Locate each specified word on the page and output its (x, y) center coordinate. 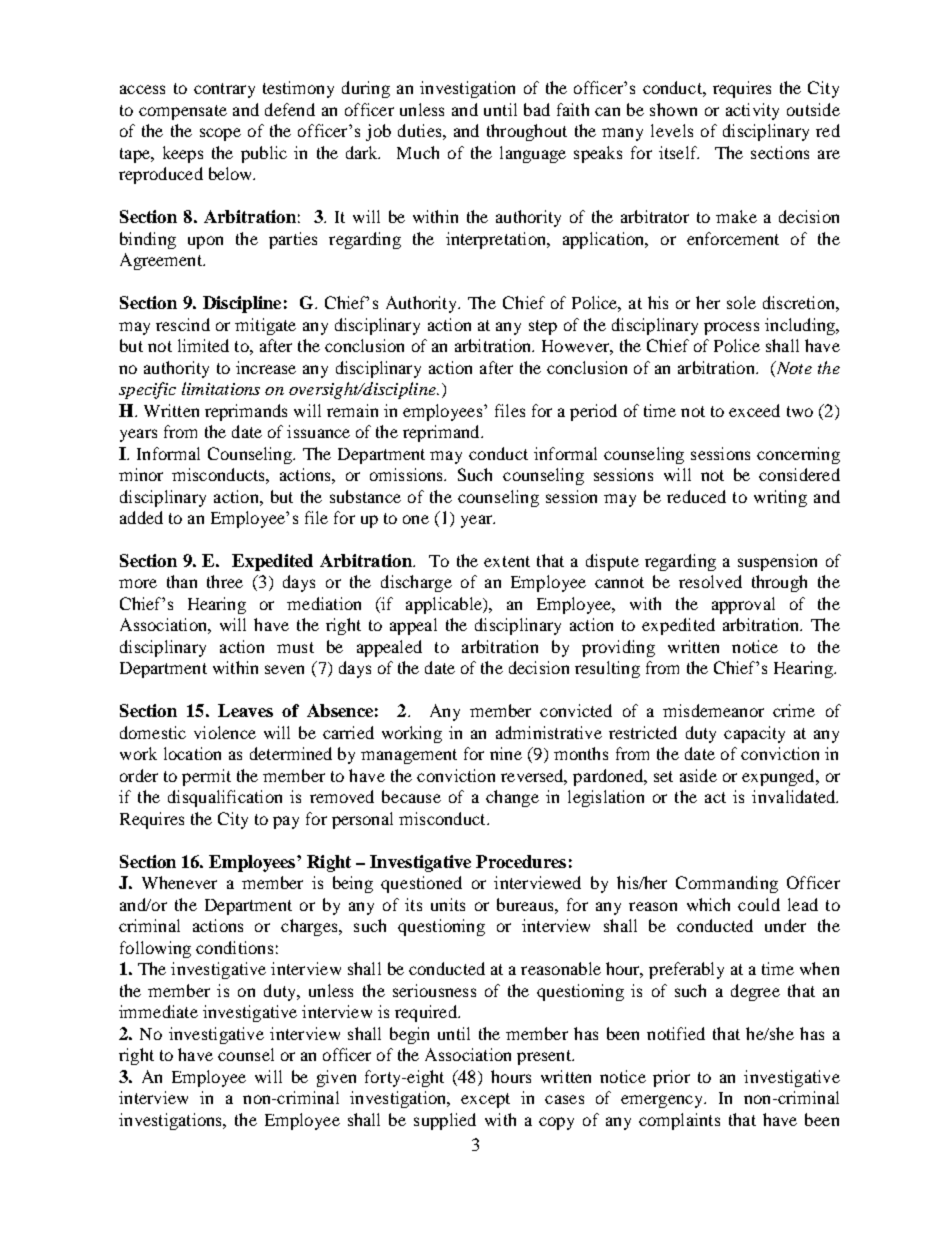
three (225, 581)
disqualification (225, 798)
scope (220, 134)
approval (743, 605)
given (336, 1078)
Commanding (727, 884)
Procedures (521, 861)
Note (793, 367)
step (543, 327)
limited (203, 345)
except (485, 1100)
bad (537, 109)
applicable (445, 605)
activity (752, 111)
